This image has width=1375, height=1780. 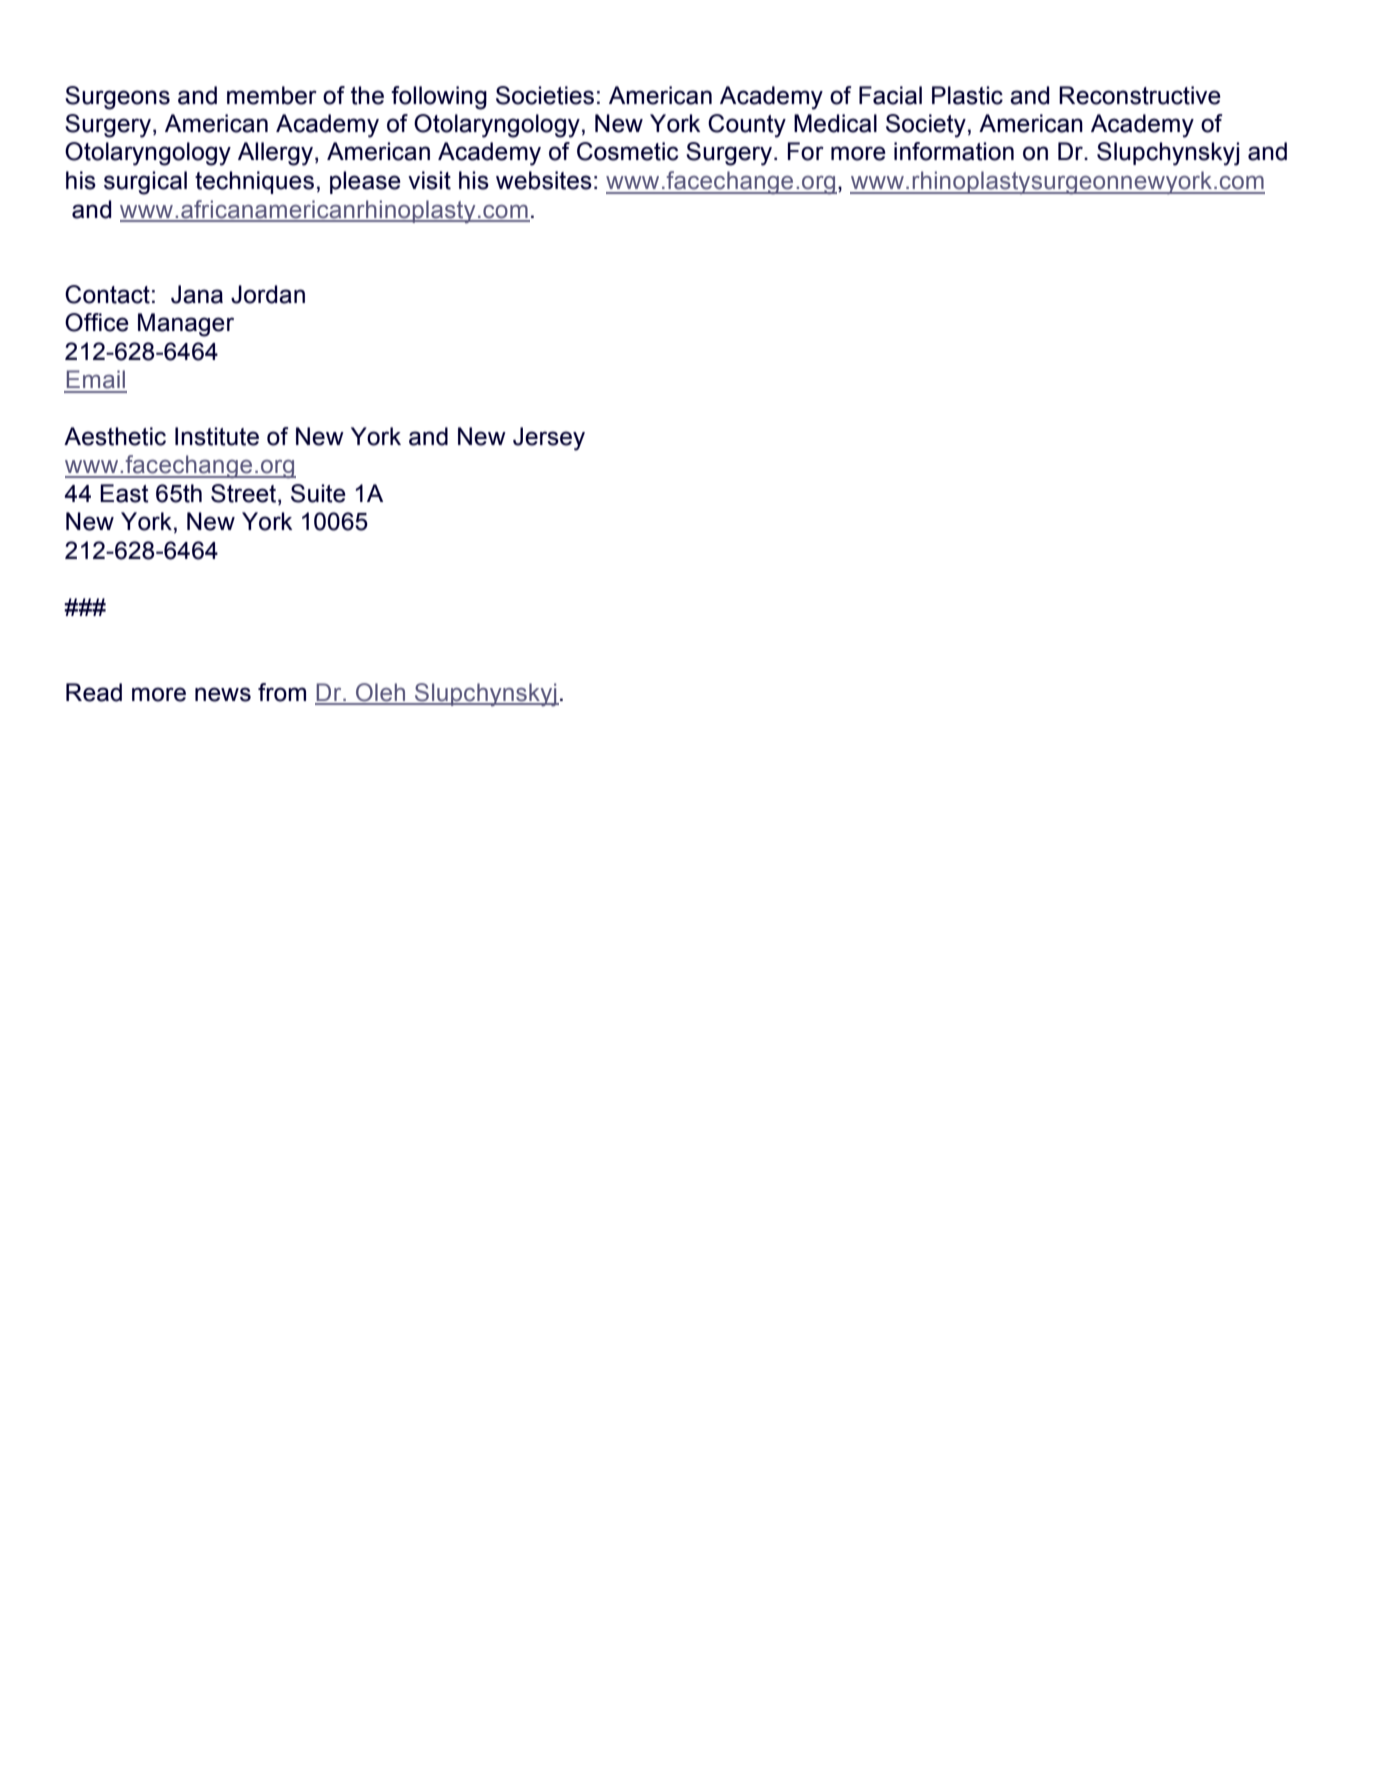 I want to click on Jana, so click(x=197, y=294).
